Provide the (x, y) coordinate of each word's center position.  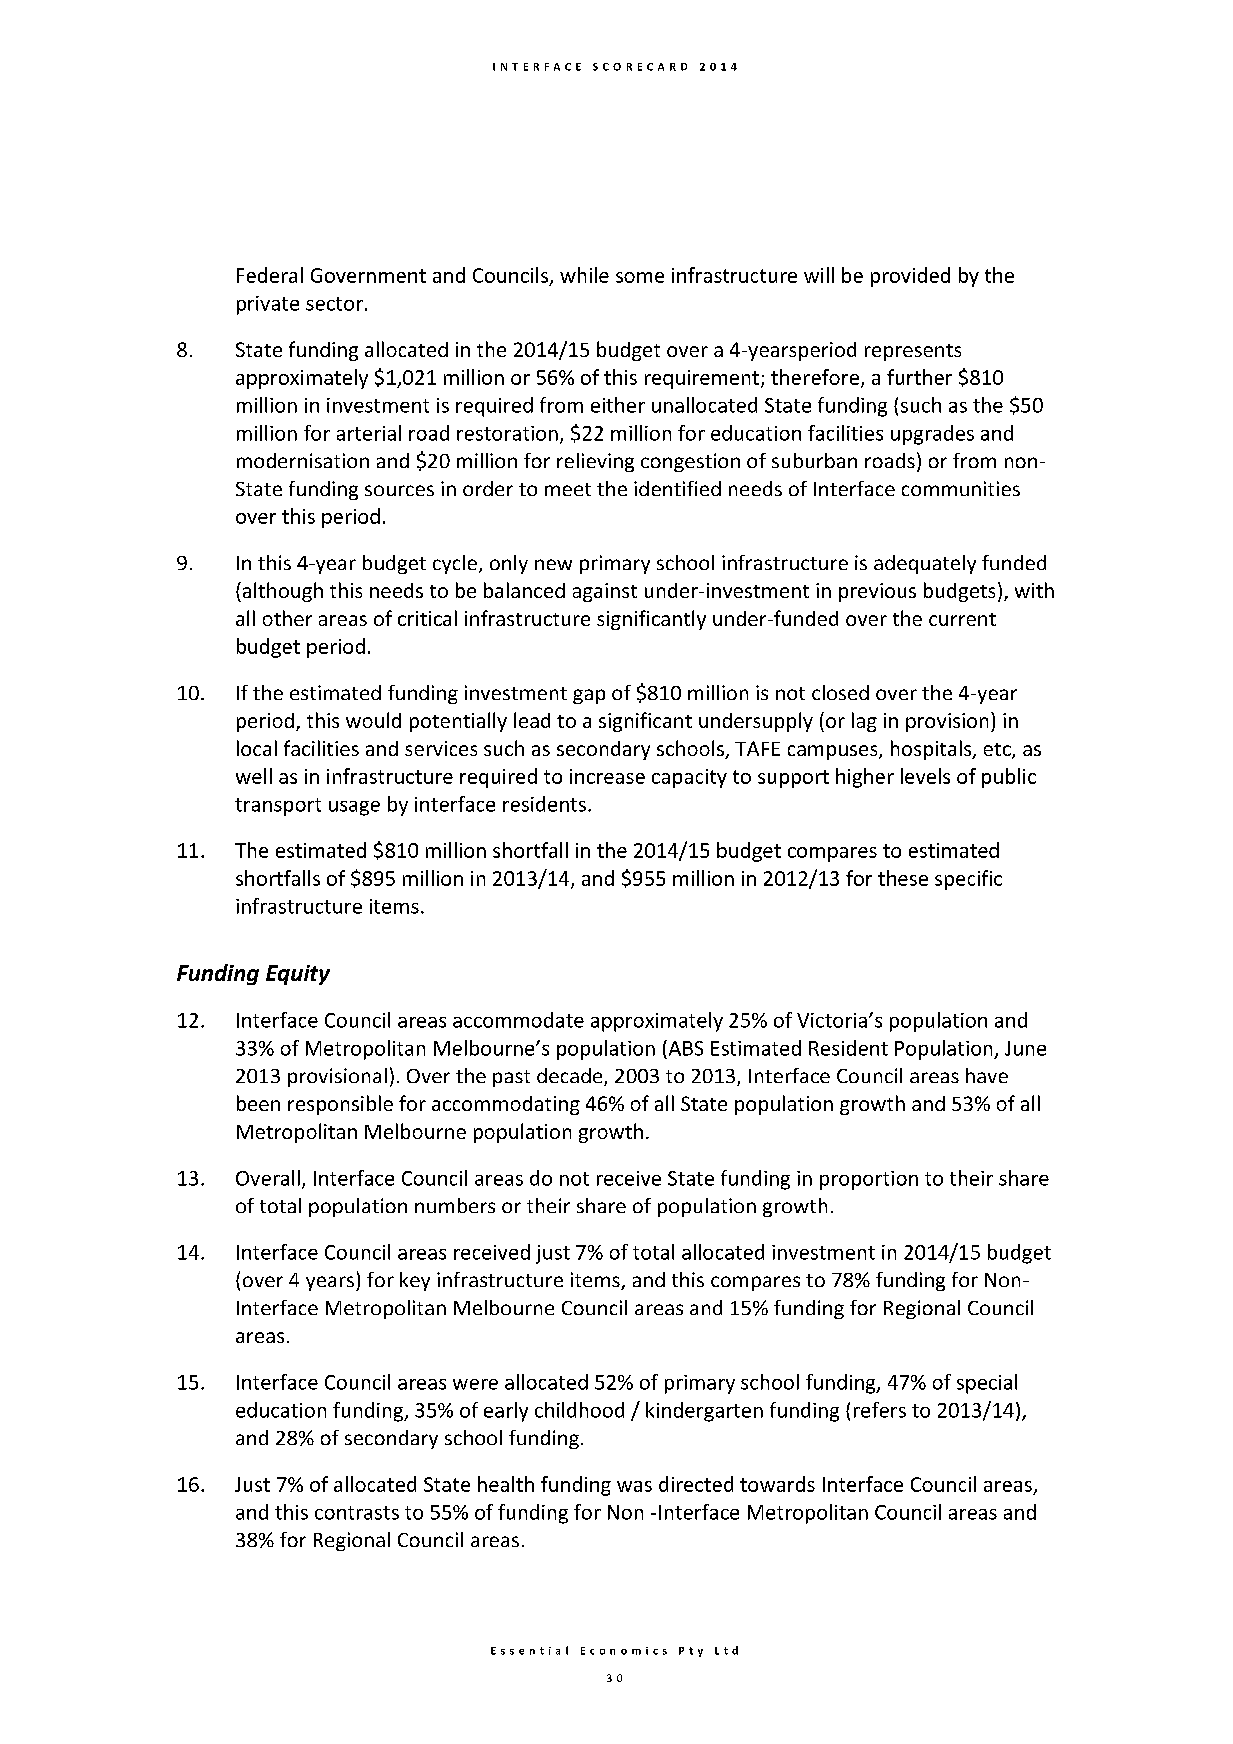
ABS (684, 1048)
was (634, 1486)
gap (589, 696)
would (373, 720)
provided (910, 277)
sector (334, 304)
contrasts (357, 1513)
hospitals (932, 750)
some (640, 277)
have (987, 1075)
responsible (340, 1105)
